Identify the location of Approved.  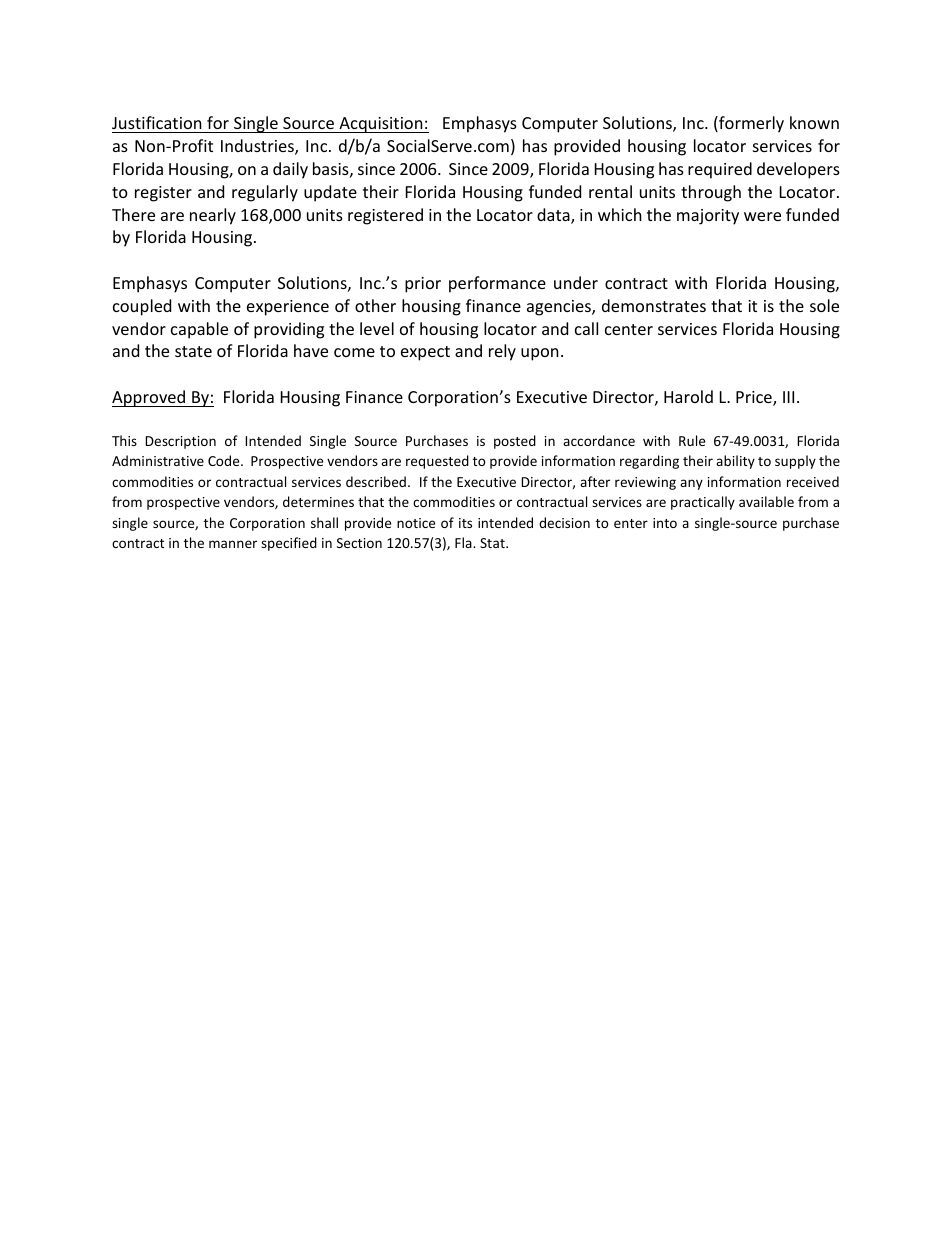
(149, 398).
